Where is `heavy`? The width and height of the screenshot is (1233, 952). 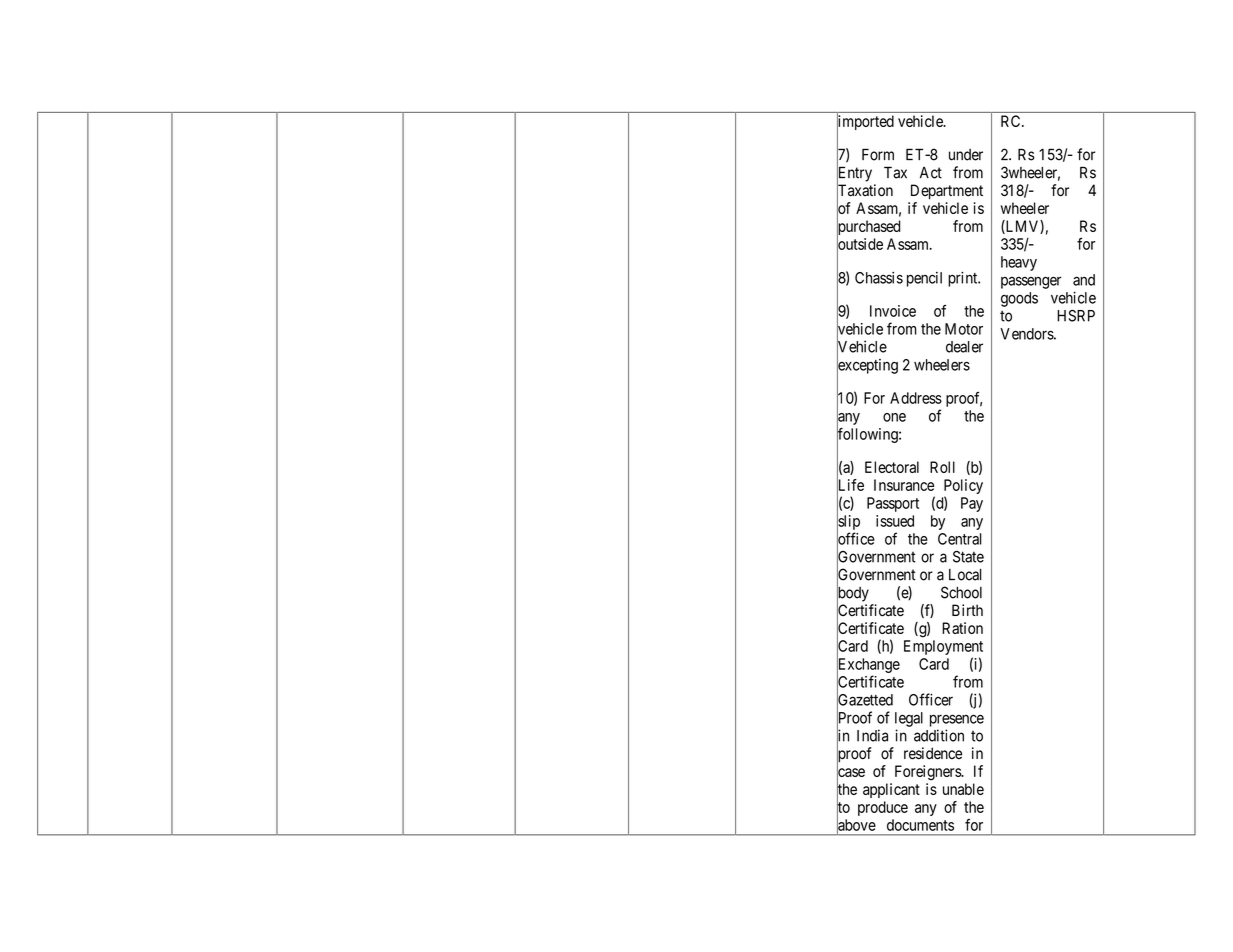 heavy is located at coordinates (1019, 263).
